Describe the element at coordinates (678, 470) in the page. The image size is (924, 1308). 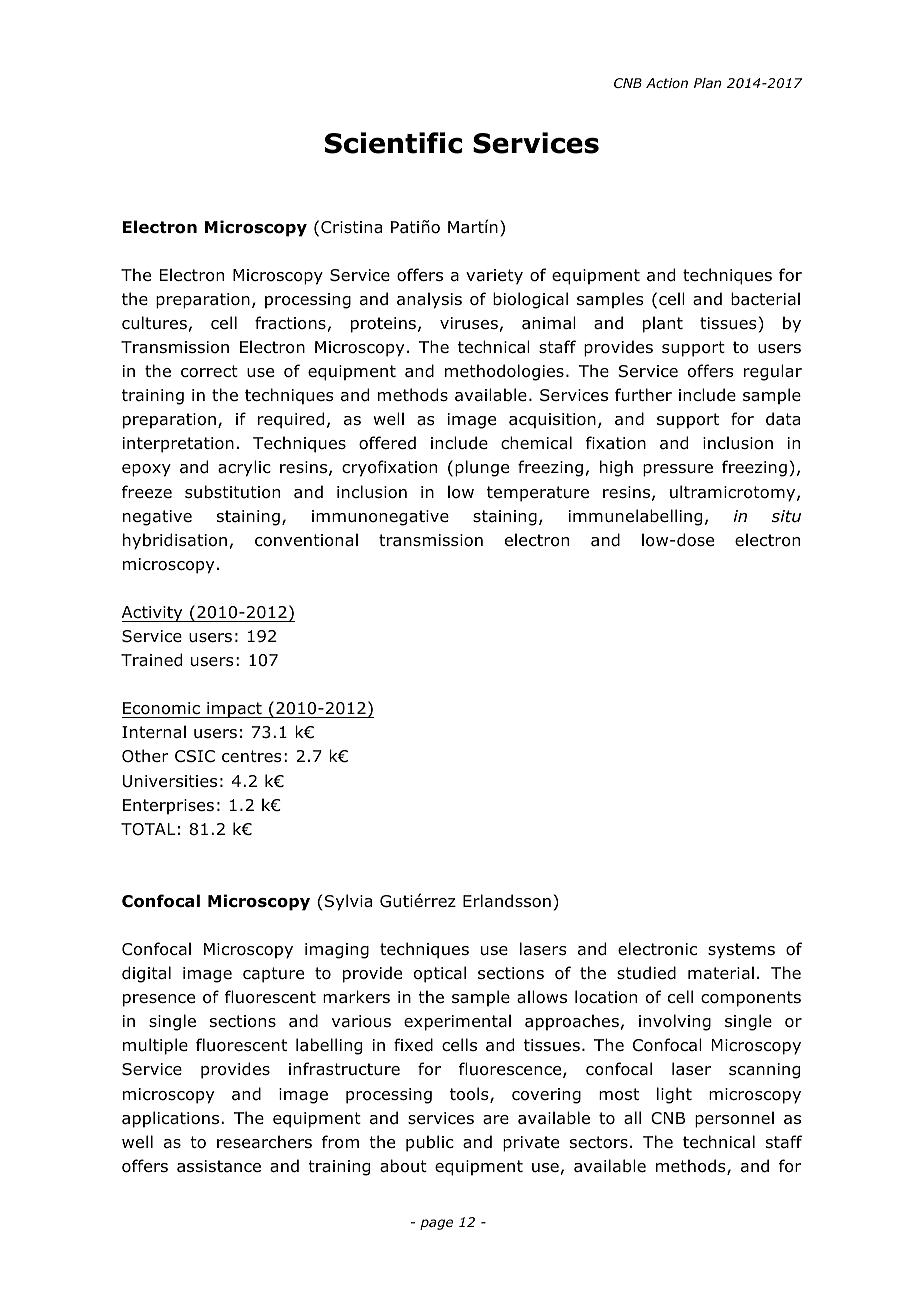
I see `pressure` at that location.
